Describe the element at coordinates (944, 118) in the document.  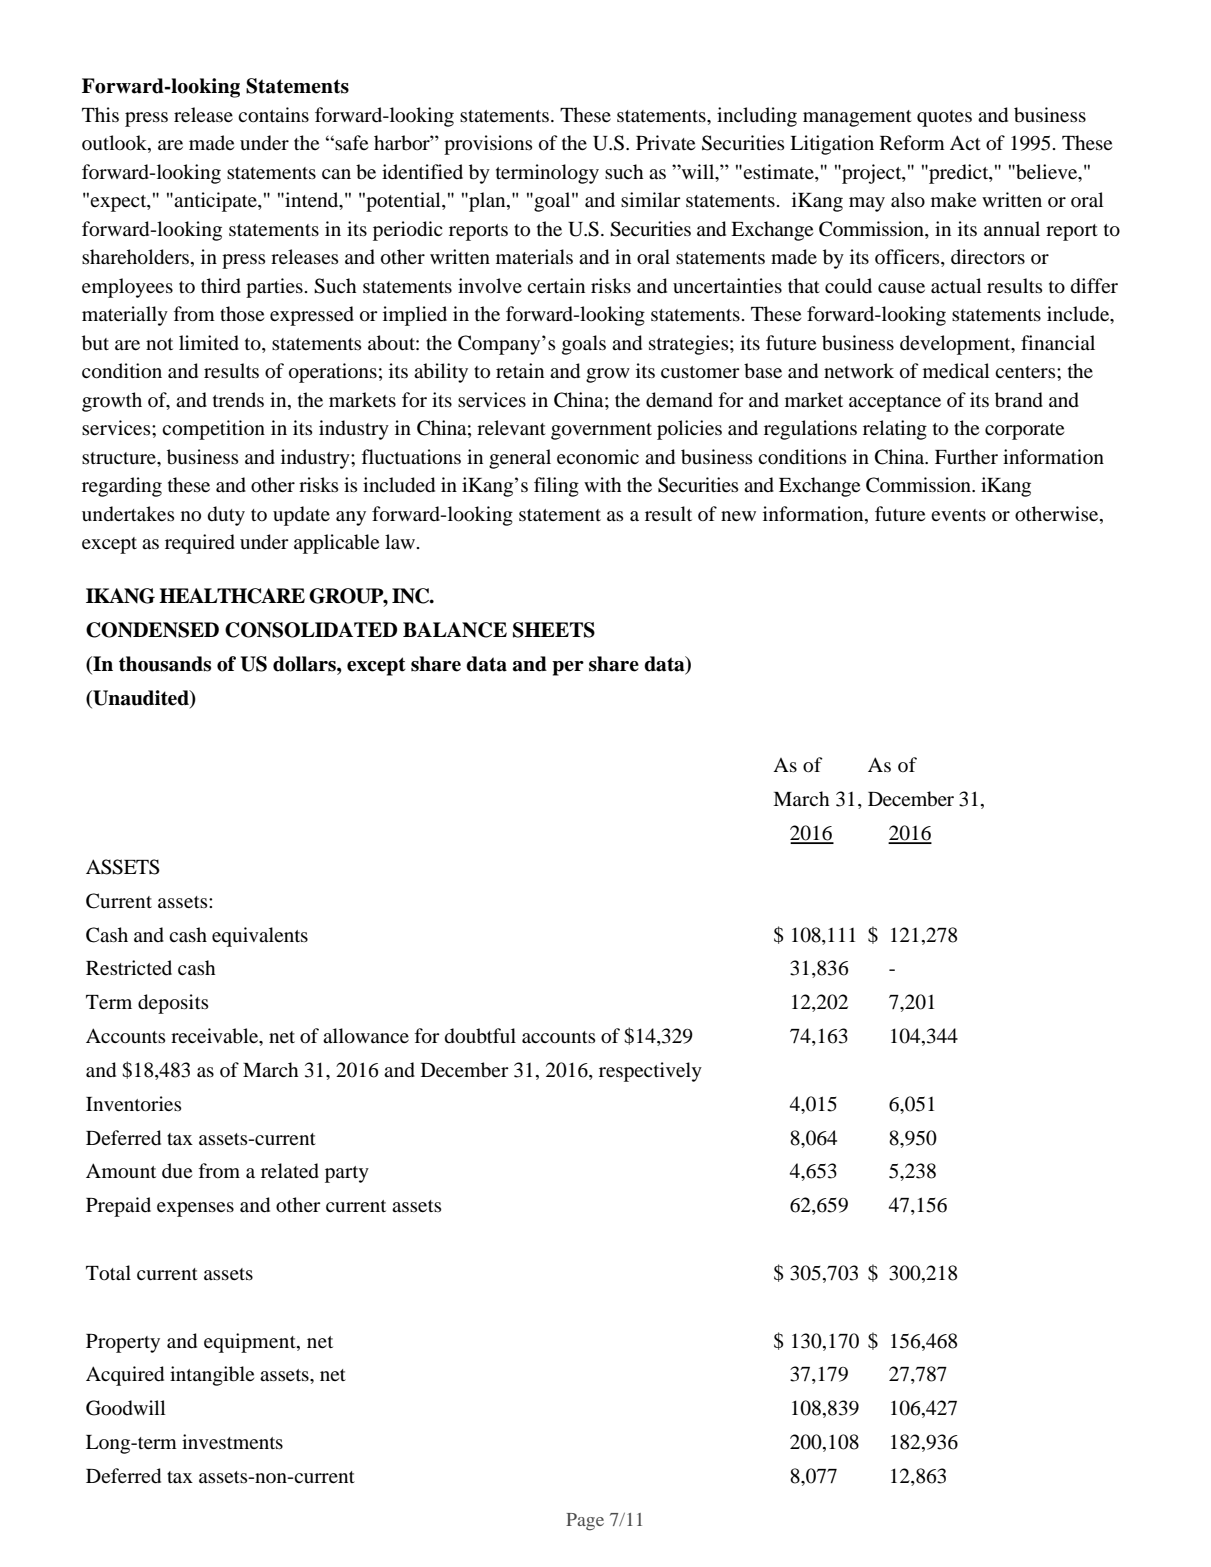
I see `quotes` at that location.
